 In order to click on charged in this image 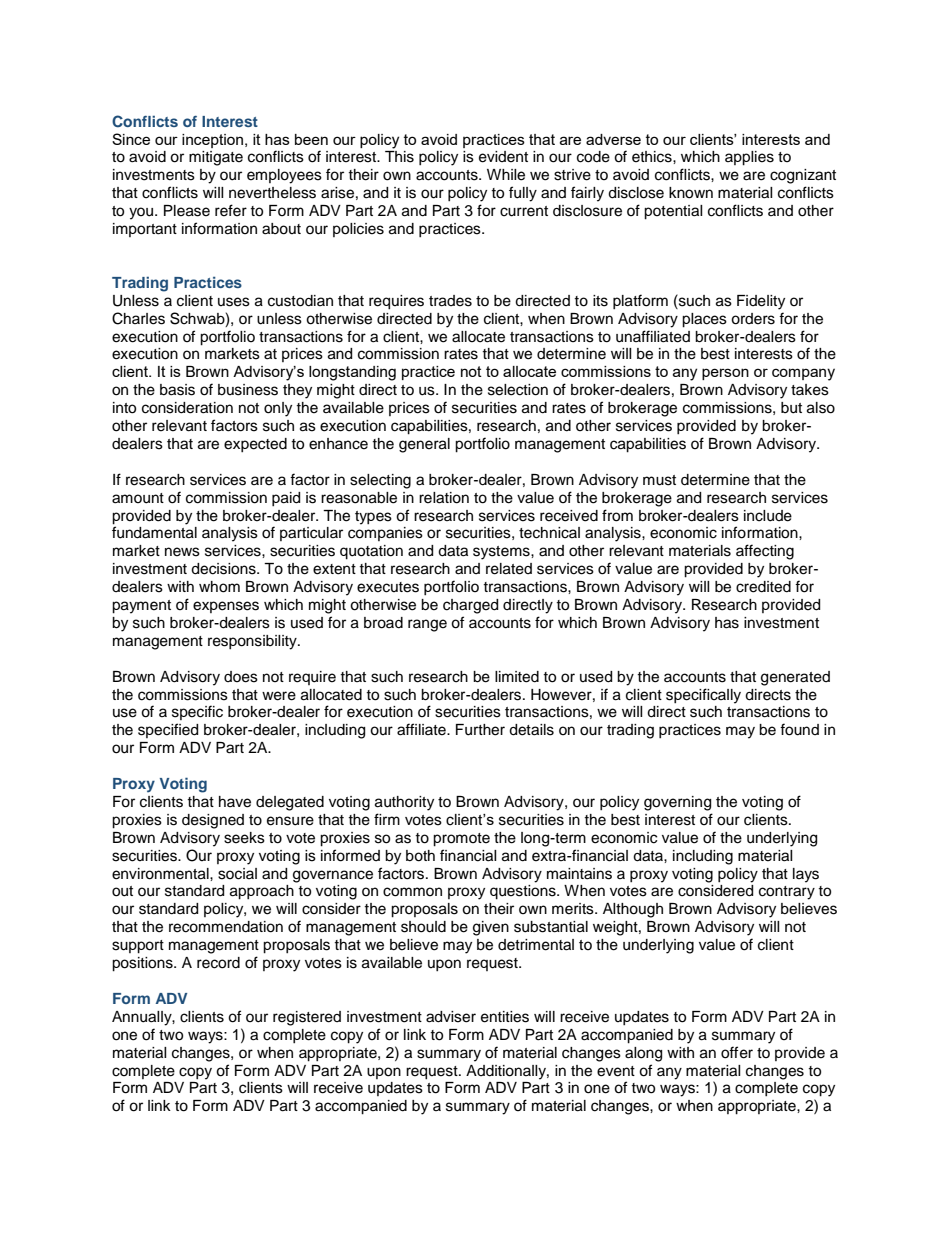, I will do `click(470, 606)`.
